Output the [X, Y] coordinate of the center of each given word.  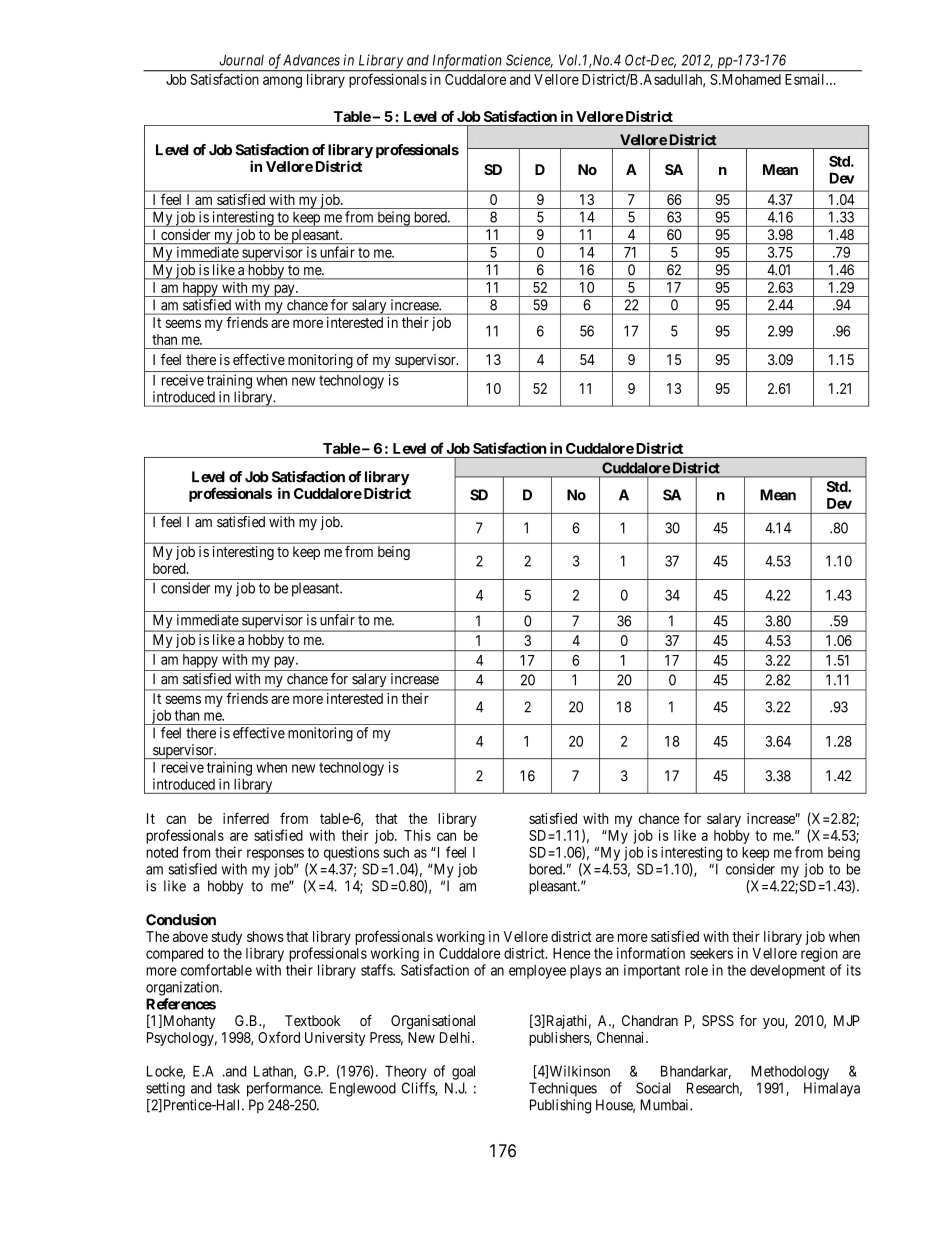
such [396, 852]
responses [275, 855]
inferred [246, 818]
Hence [572, 953]
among [282, 82]
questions [351, 853]
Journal [242, 60]
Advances [311, 60]
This [417, 835]
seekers [711, 953]
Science [529, 61]
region [819, 954]
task [228, 1088]
